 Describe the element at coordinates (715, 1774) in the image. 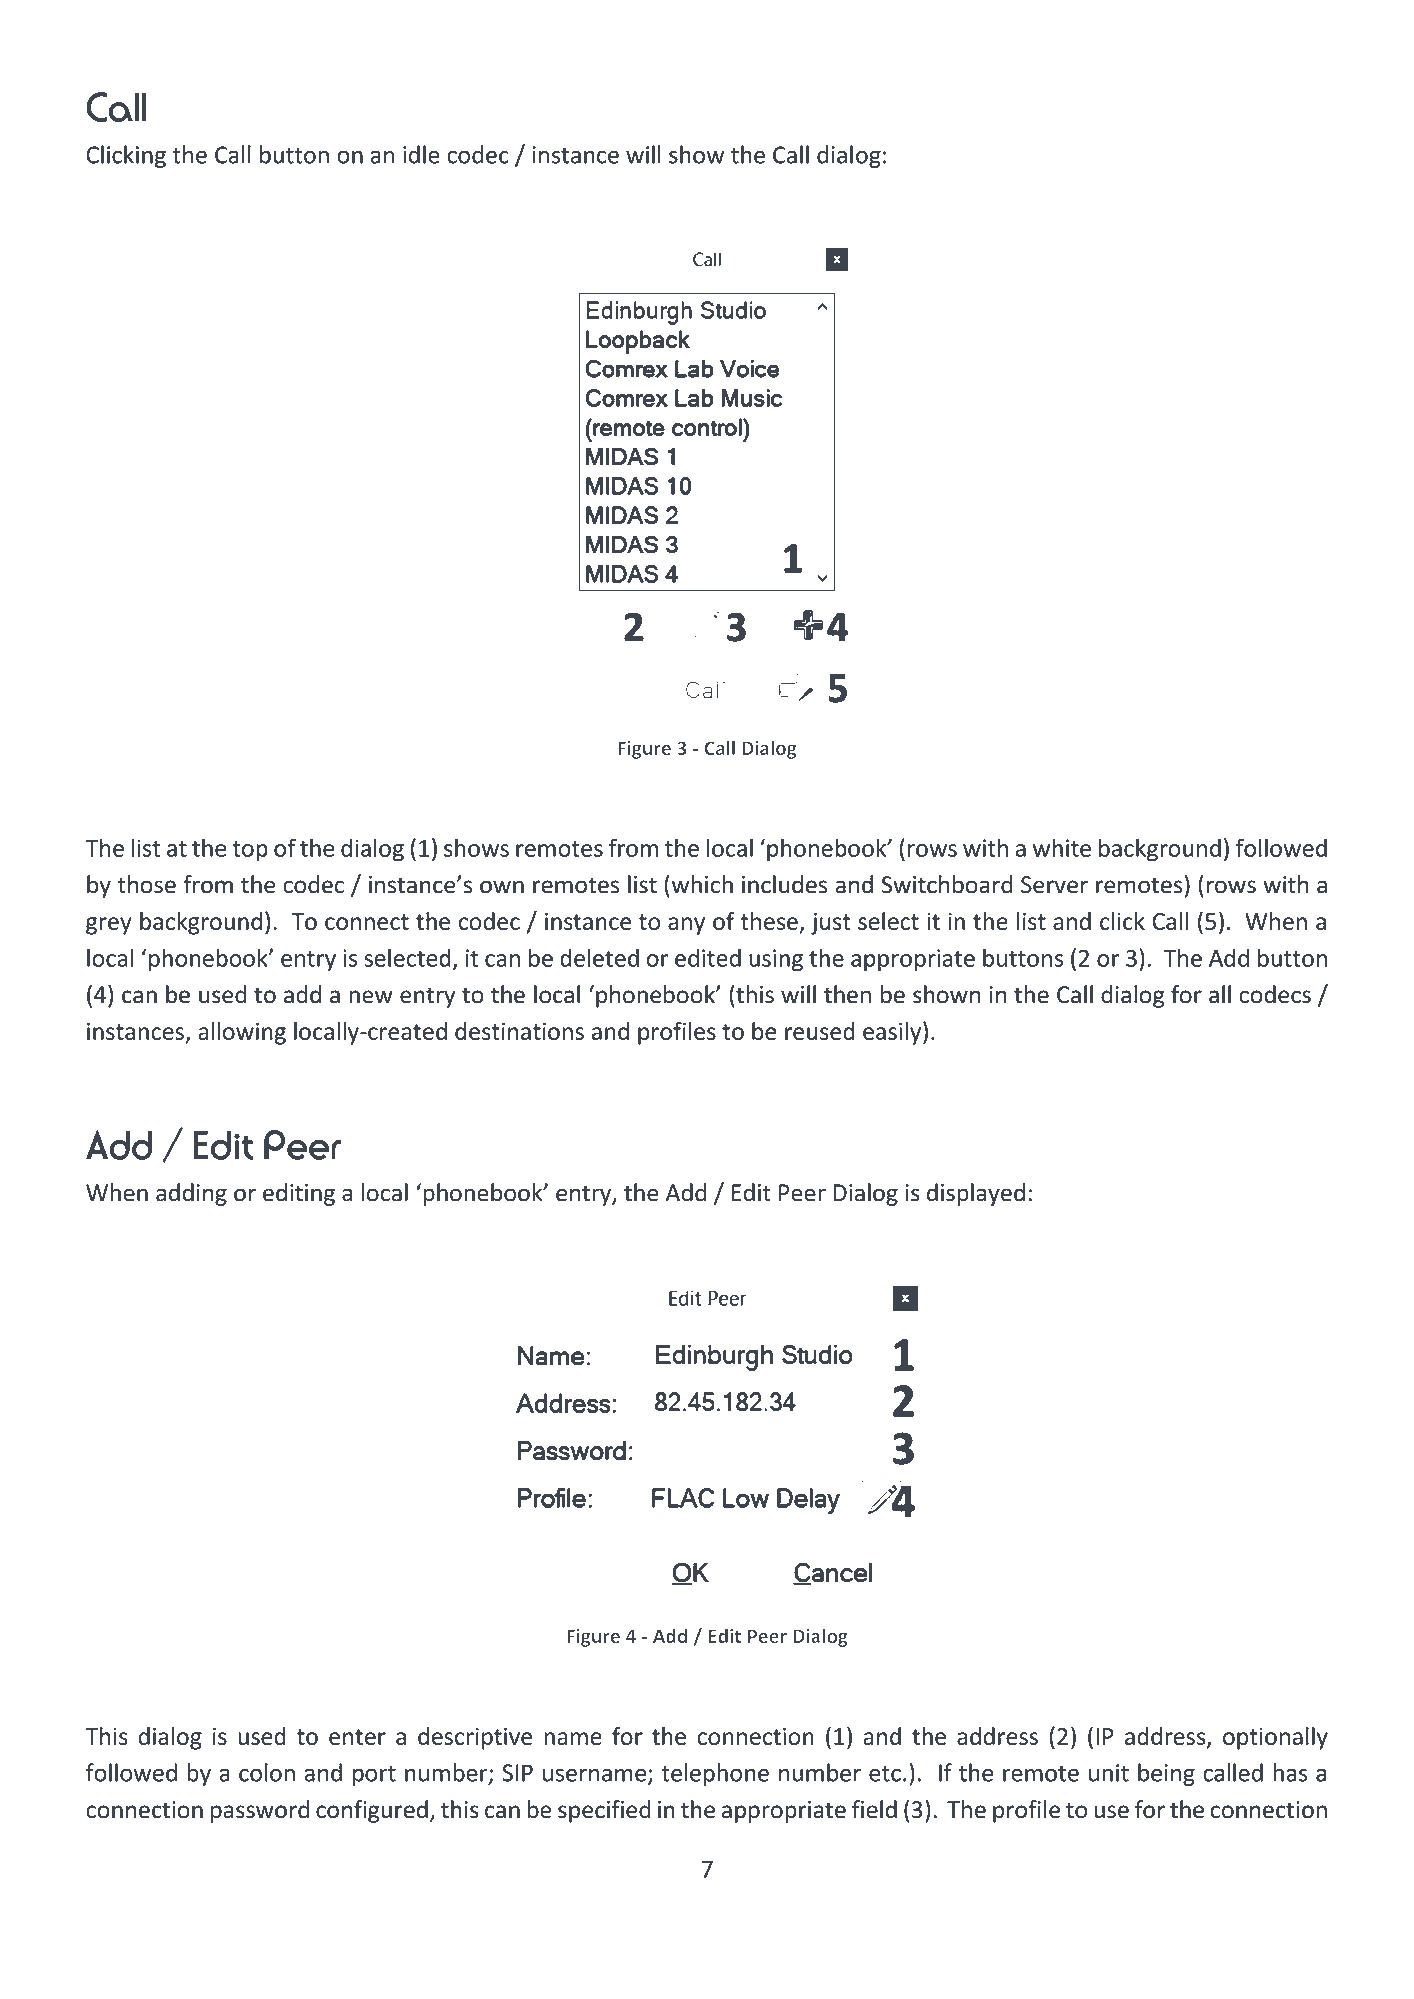

I see `telephone` at that location.
